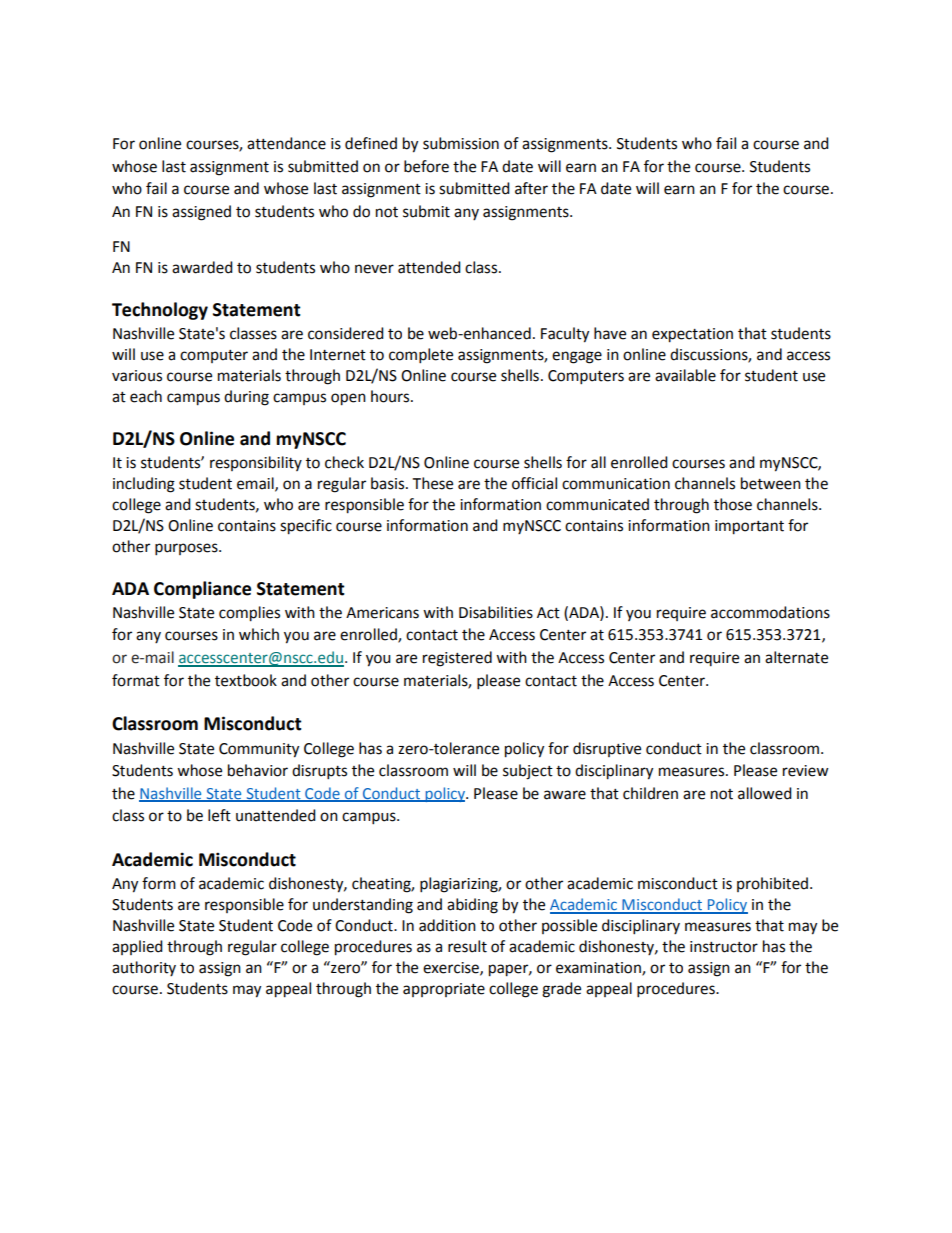  What do you see at coordinates (202, 590) in the screenshot?
I see `Compliance` at bounding box center [202, 590].
